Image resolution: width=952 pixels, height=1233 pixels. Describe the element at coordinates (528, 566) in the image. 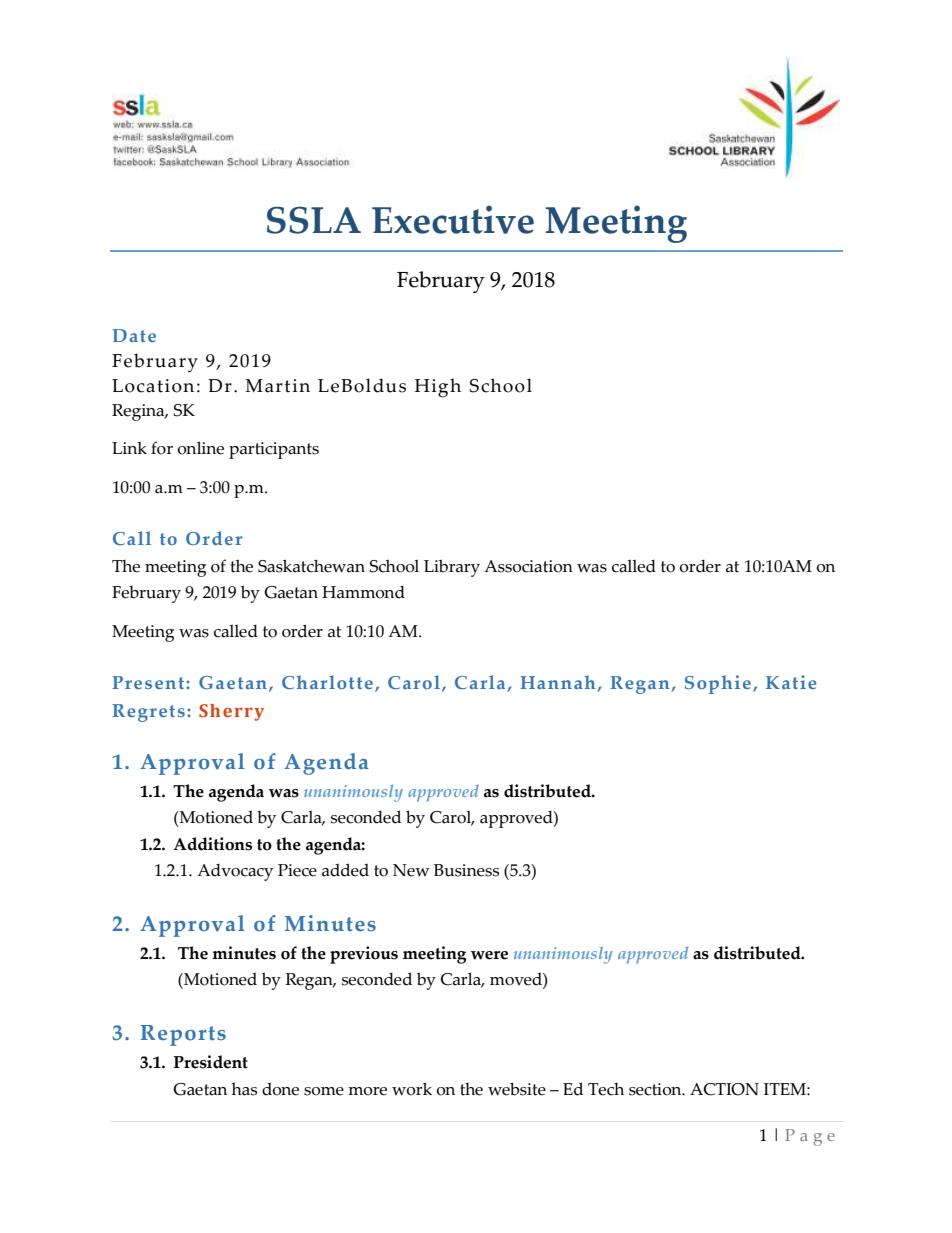

I see `Association` at that location.
